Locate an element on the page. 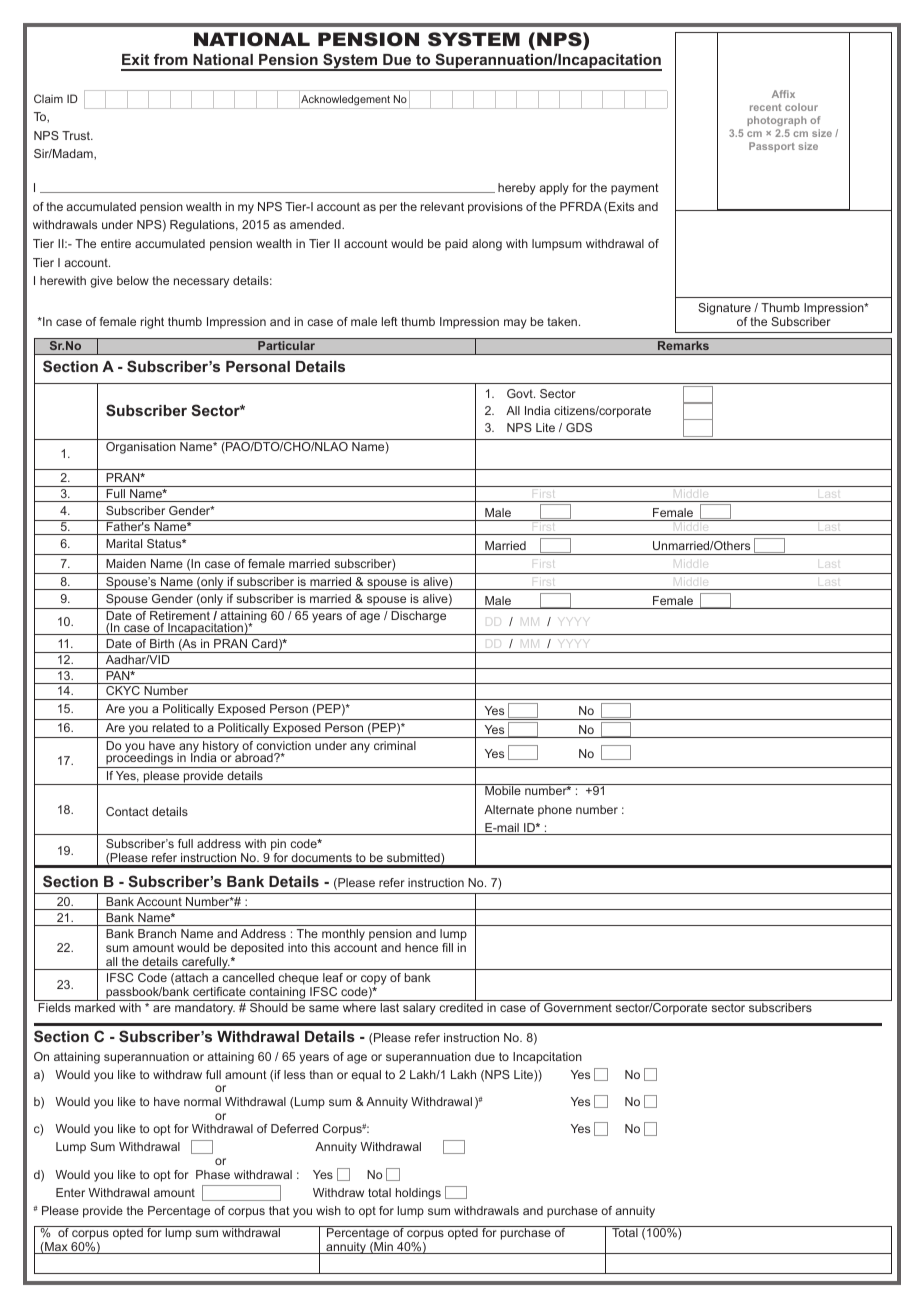 This page has width=924, height=1308. from is located at coordinates (171, 59).
